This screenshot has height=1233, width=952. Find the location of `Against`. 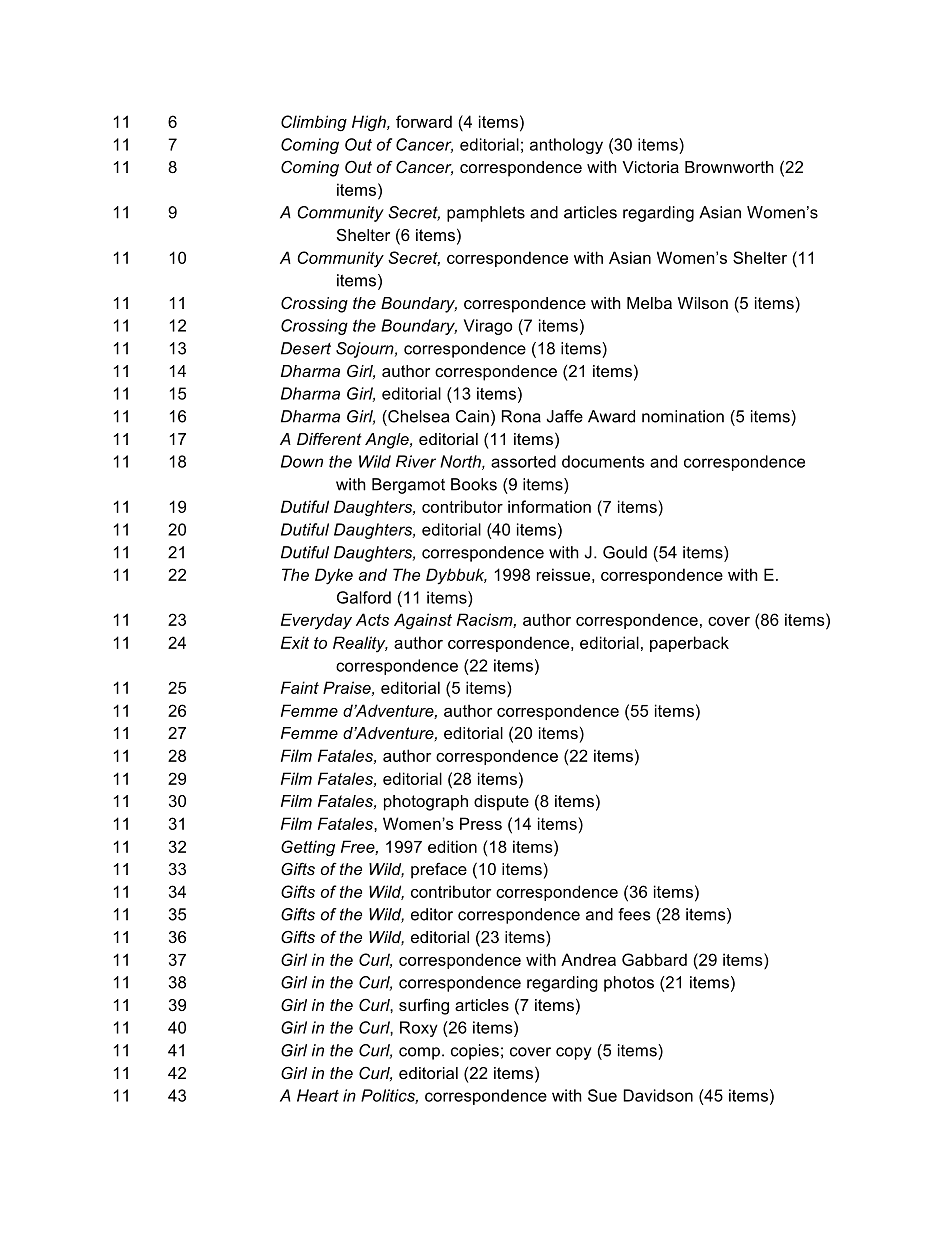

Against is located at coordinates (423, 621).
